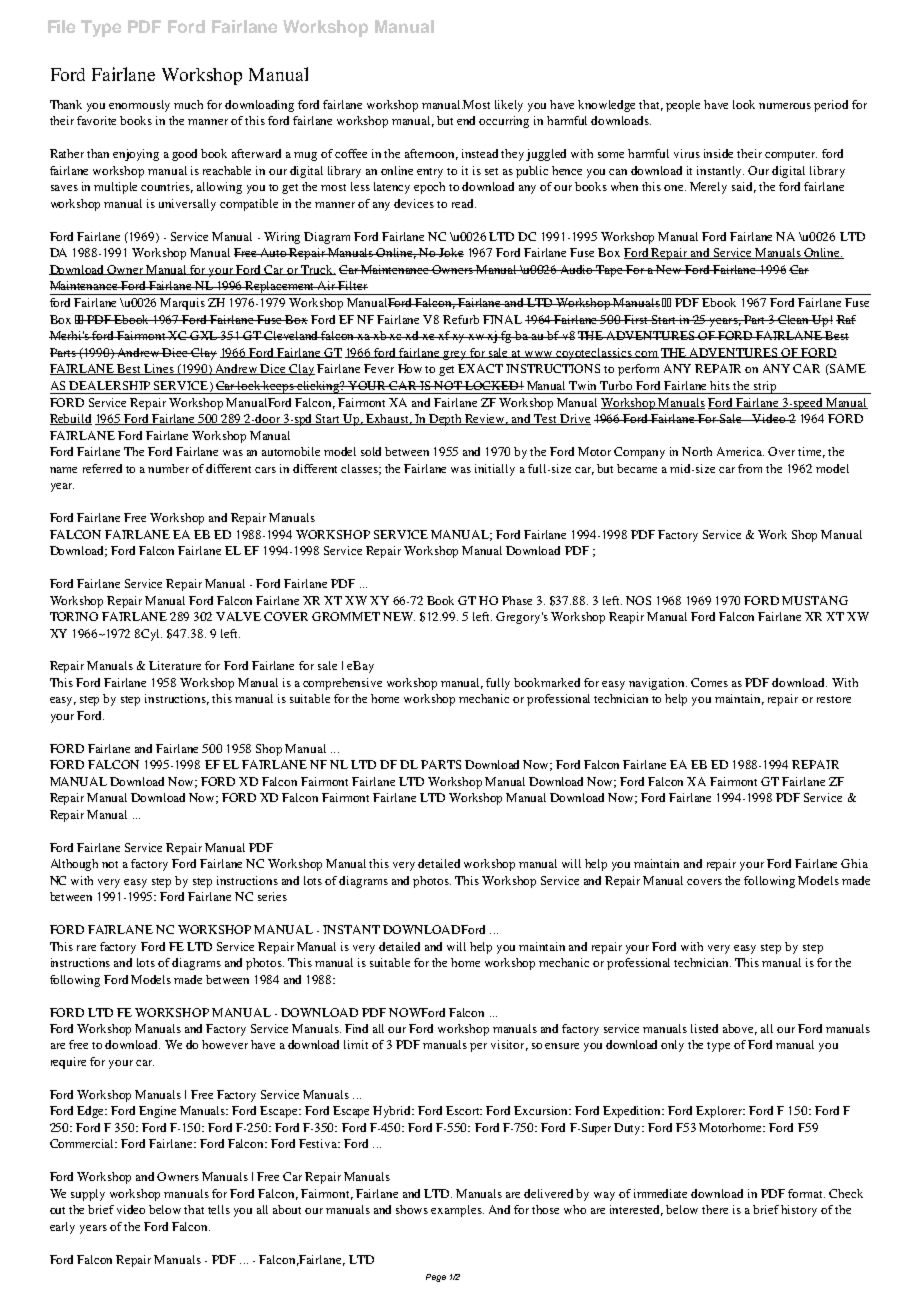 The image size is (924, 1308). I want to click on tells, so click(219, 1209).
